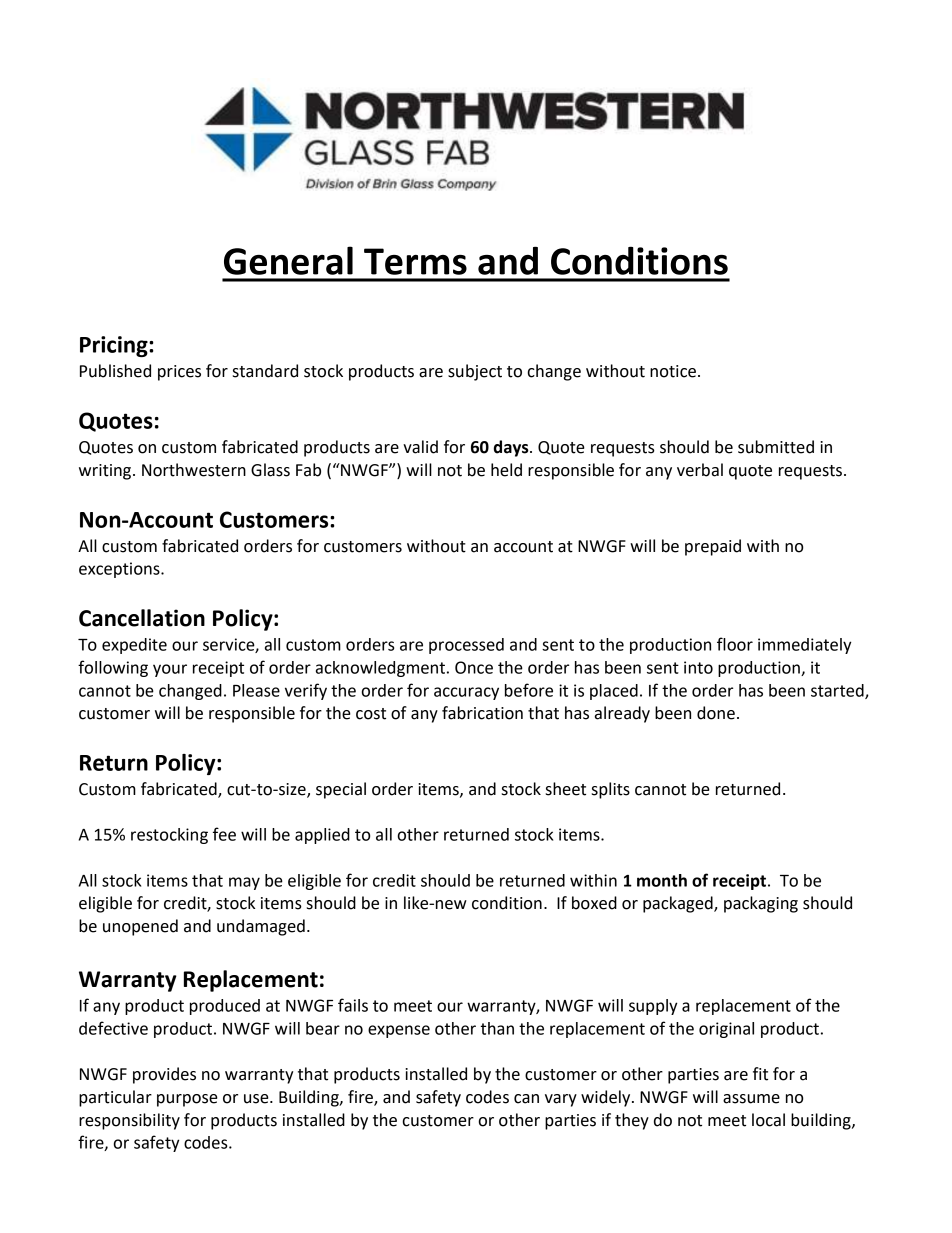 This document has height=1233, width=952. What do you see at coordinates (506, 470) in the document?
I see `held` at bounding box center [506, 470].
